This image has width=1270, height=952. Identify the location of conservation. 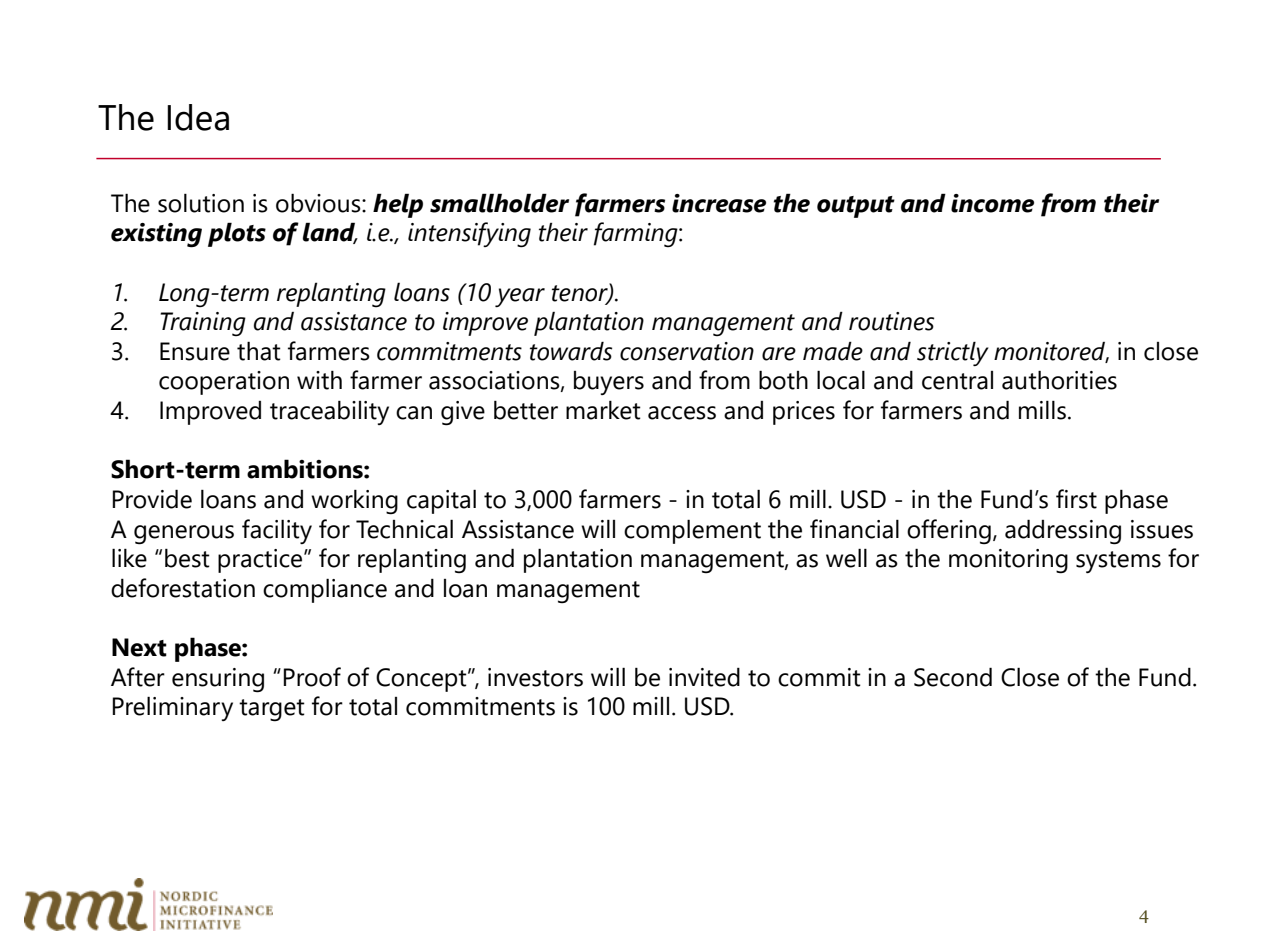
(687, 351).
